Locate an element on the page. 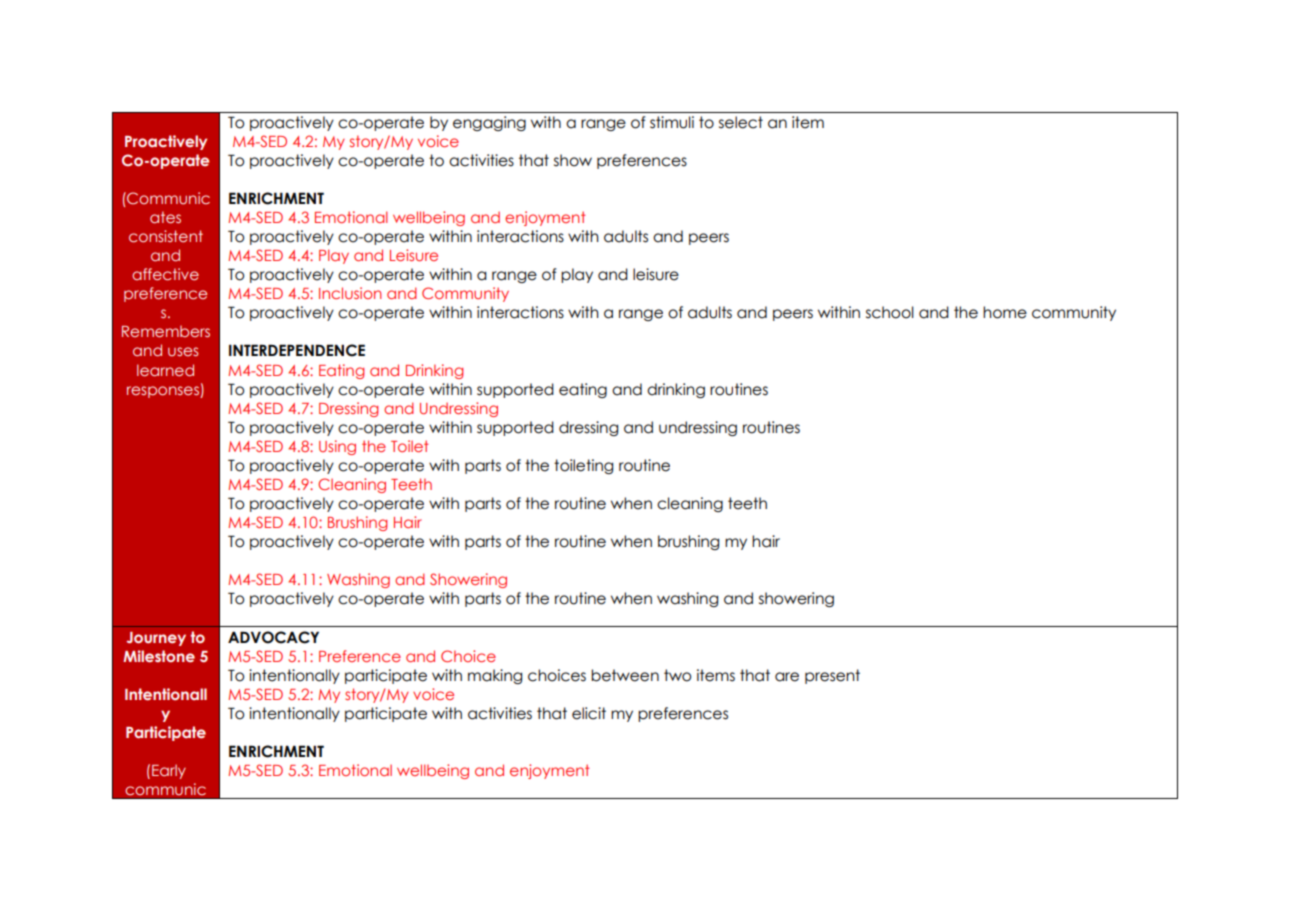  school is located at coordinates (890, 312).
